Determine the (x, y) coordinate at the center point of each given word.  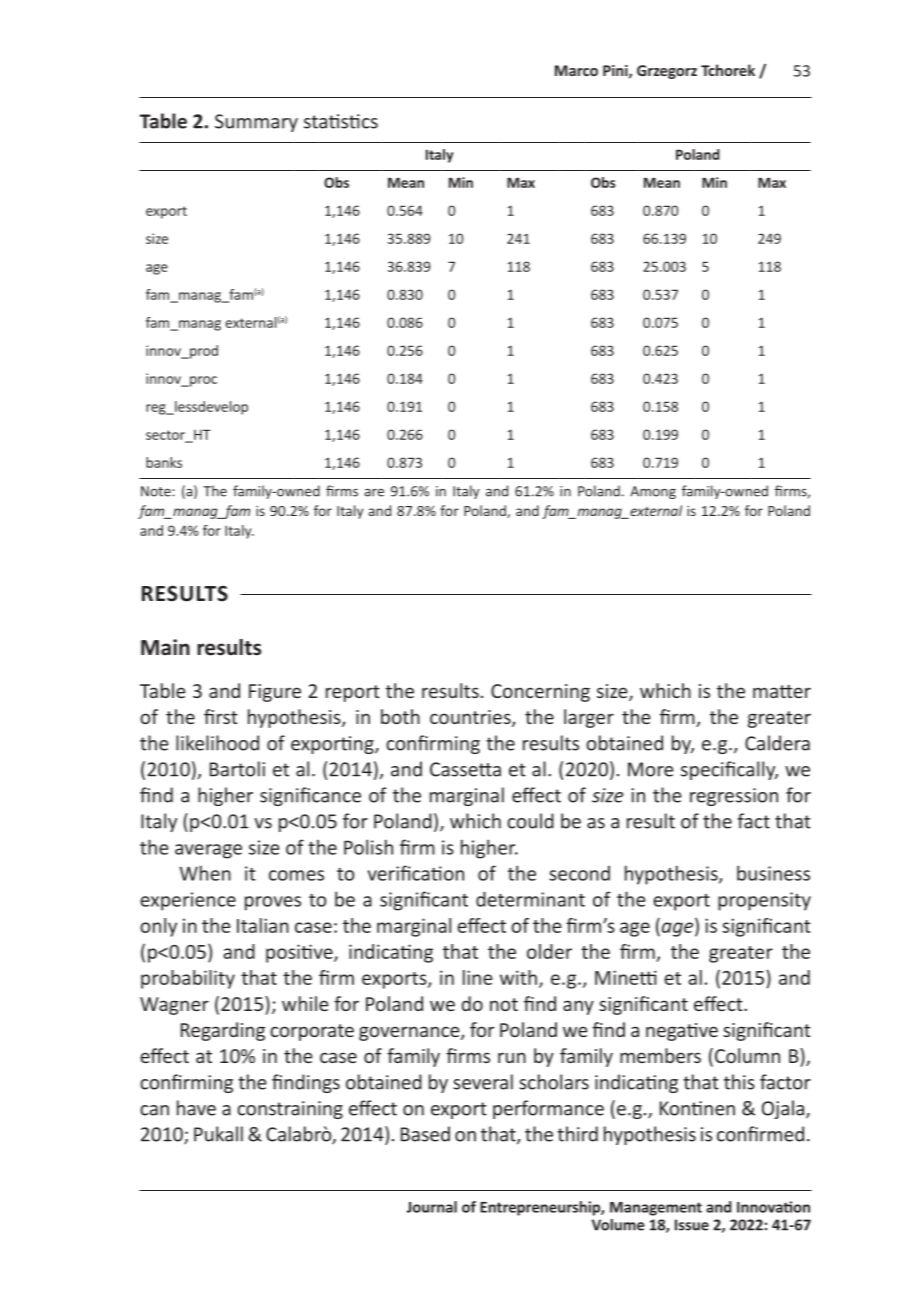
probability (188, 979)
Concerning (540, 693)
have (196, 1108)
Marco (576, 70)
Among (653, 492)
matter (782, 691)
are (374, 493)
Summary (256, 123)
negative (682, 1032)
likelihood (217, 743)
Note (157, 491)
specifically (729, 770)
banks (164, 462)
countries (471, 718)
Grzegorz (667, 72)
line (477, 977)
